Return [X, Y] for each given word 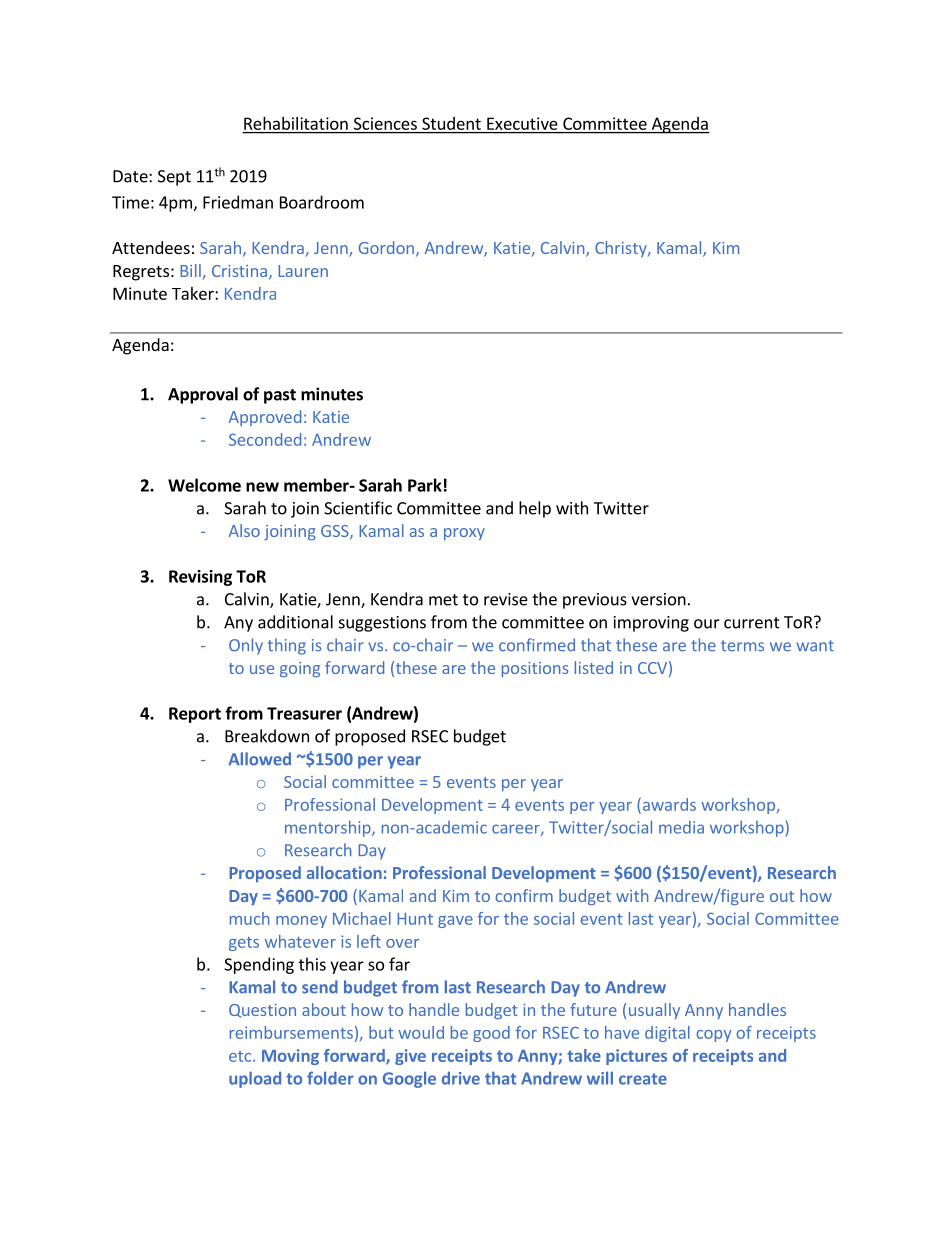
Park [425, 485]
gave [455, 922]
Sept [174, 178]
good [491, 1034]
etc [241, 1056]
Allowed [259, 759]
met [443, 600]
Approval [203, 395]
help [535, 509]
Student [451, 123]
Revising [200, 578]
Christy [622, 249]
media [681, 827]
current [752, 623]
